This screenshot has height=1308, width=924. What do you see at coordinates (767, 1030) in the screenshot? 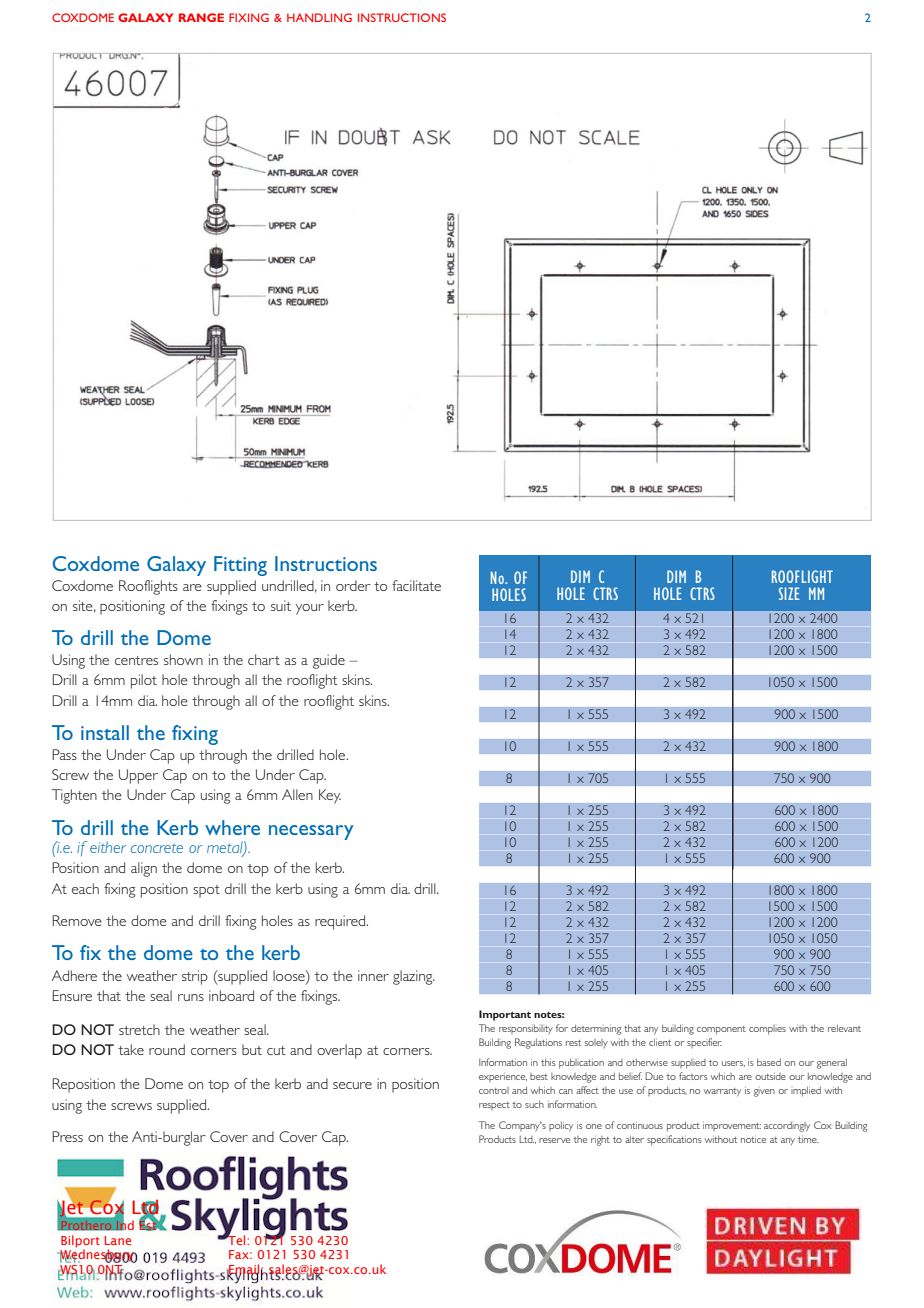
I see `complies` at bounding box center [767, 1030].
